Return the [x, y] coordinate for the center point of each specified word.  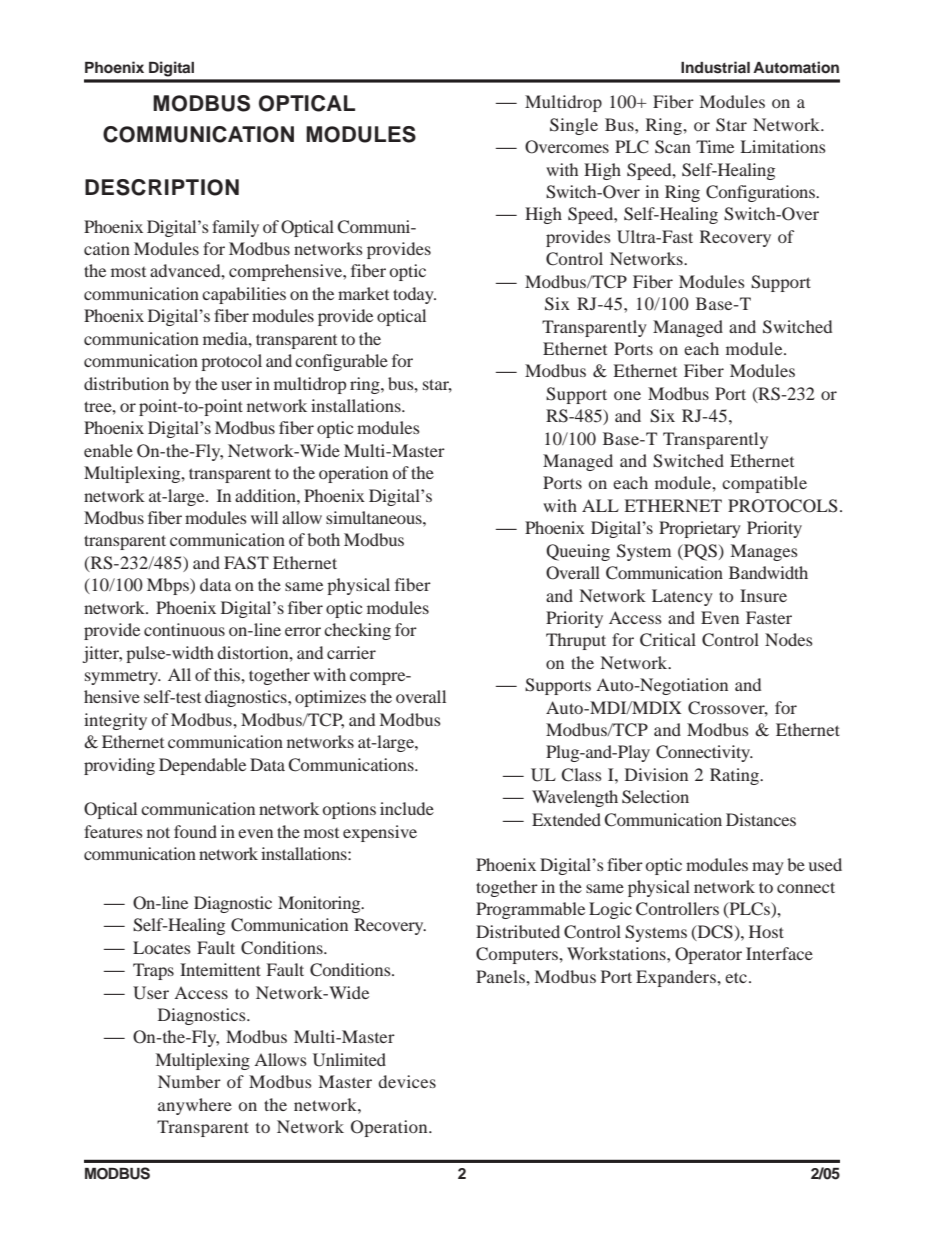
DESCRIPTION [162, 187]
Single [574, 126]
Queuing [578, 552]
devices [407, 1081]
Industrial [715, 67]
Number [189, 1081]
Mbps [169, 586]
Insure [763, 595]
